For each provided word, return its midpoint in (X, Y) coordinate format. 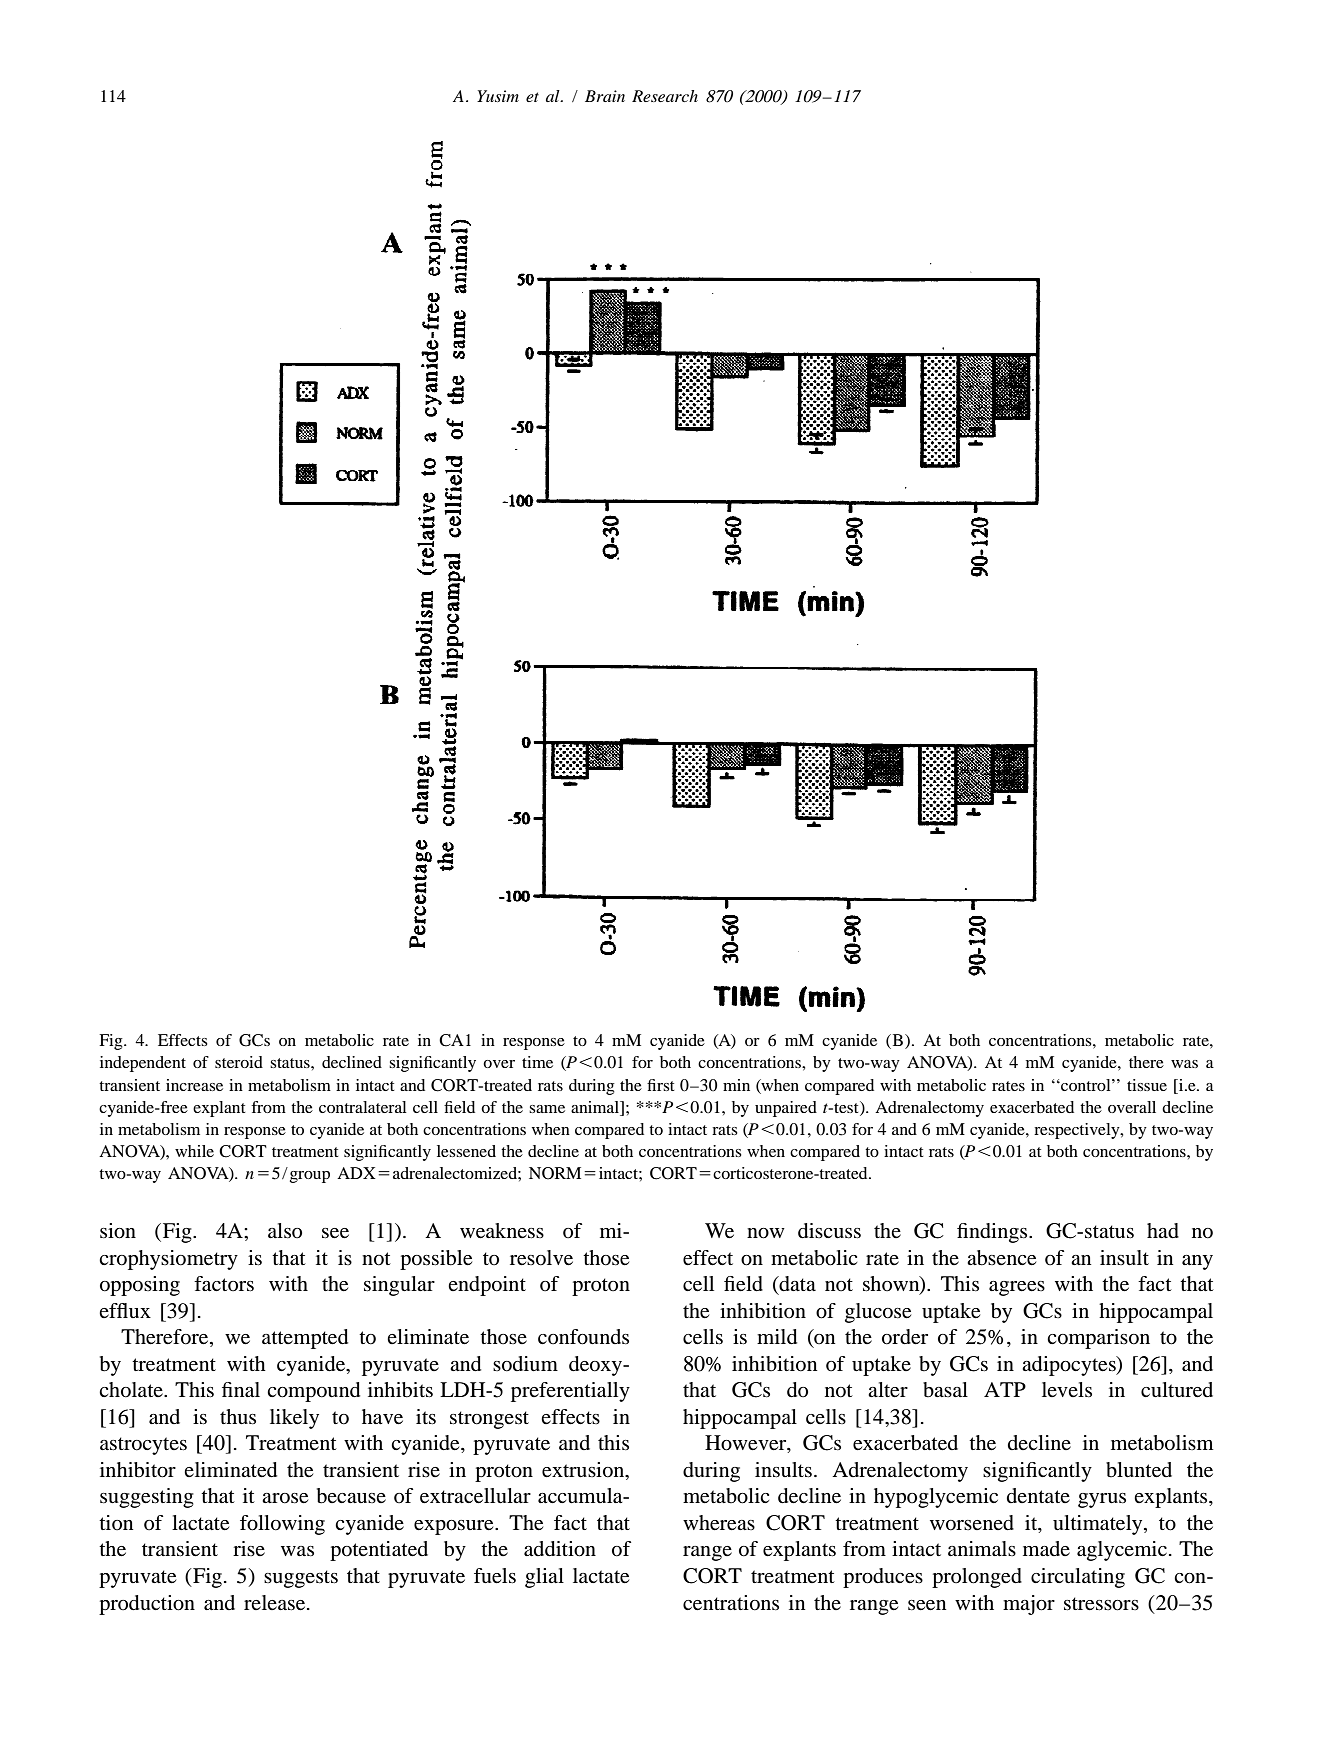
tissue (1147, 1085)
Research (665, 96)
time (537, 1062)
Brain (605, 96)
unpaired (786, 1109)
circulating (1078, 1578)
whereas (719, 1523)
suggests (301, 1579)
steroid (239, 1062)
